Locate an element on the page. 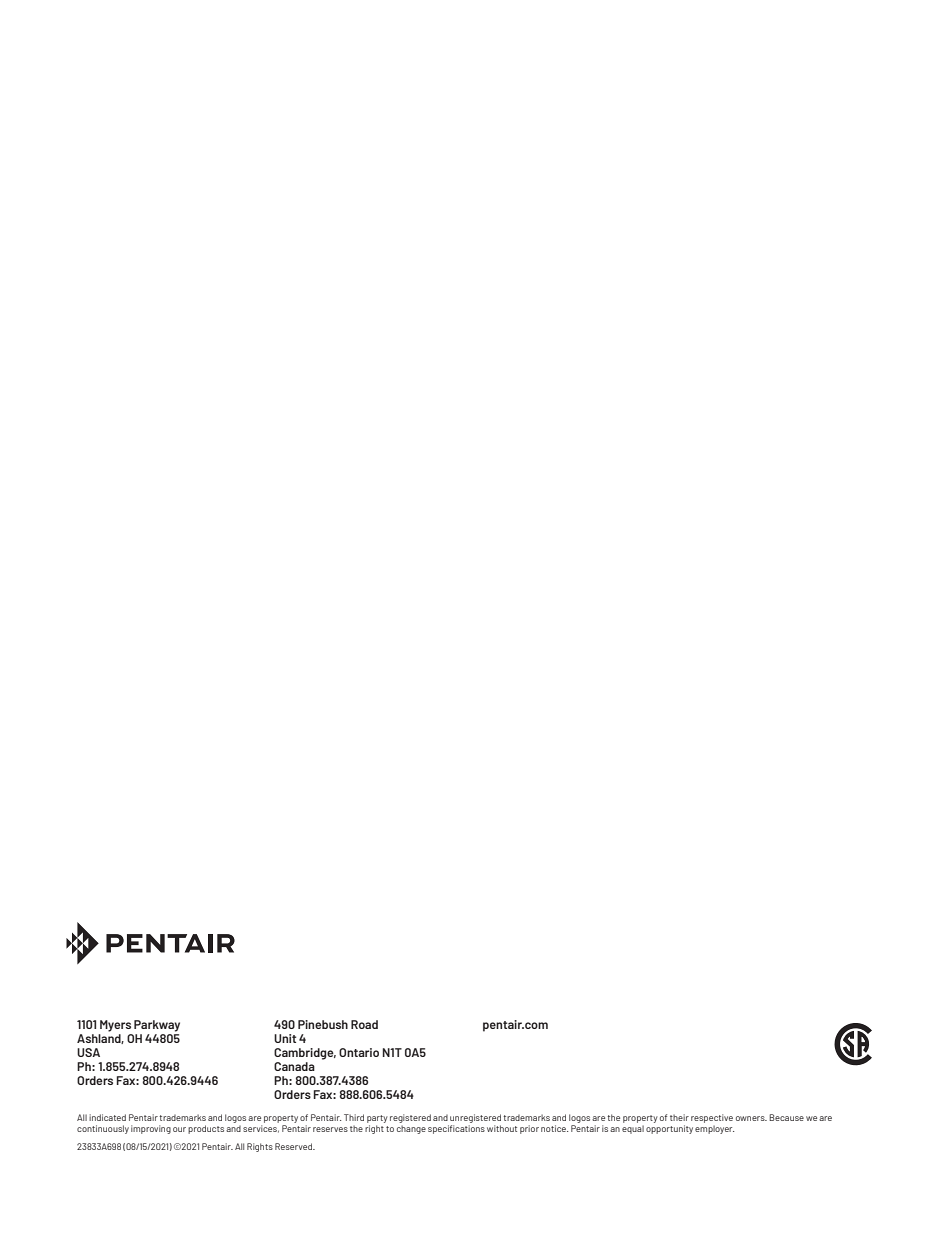  party is located at coordinates (377, 1119).
